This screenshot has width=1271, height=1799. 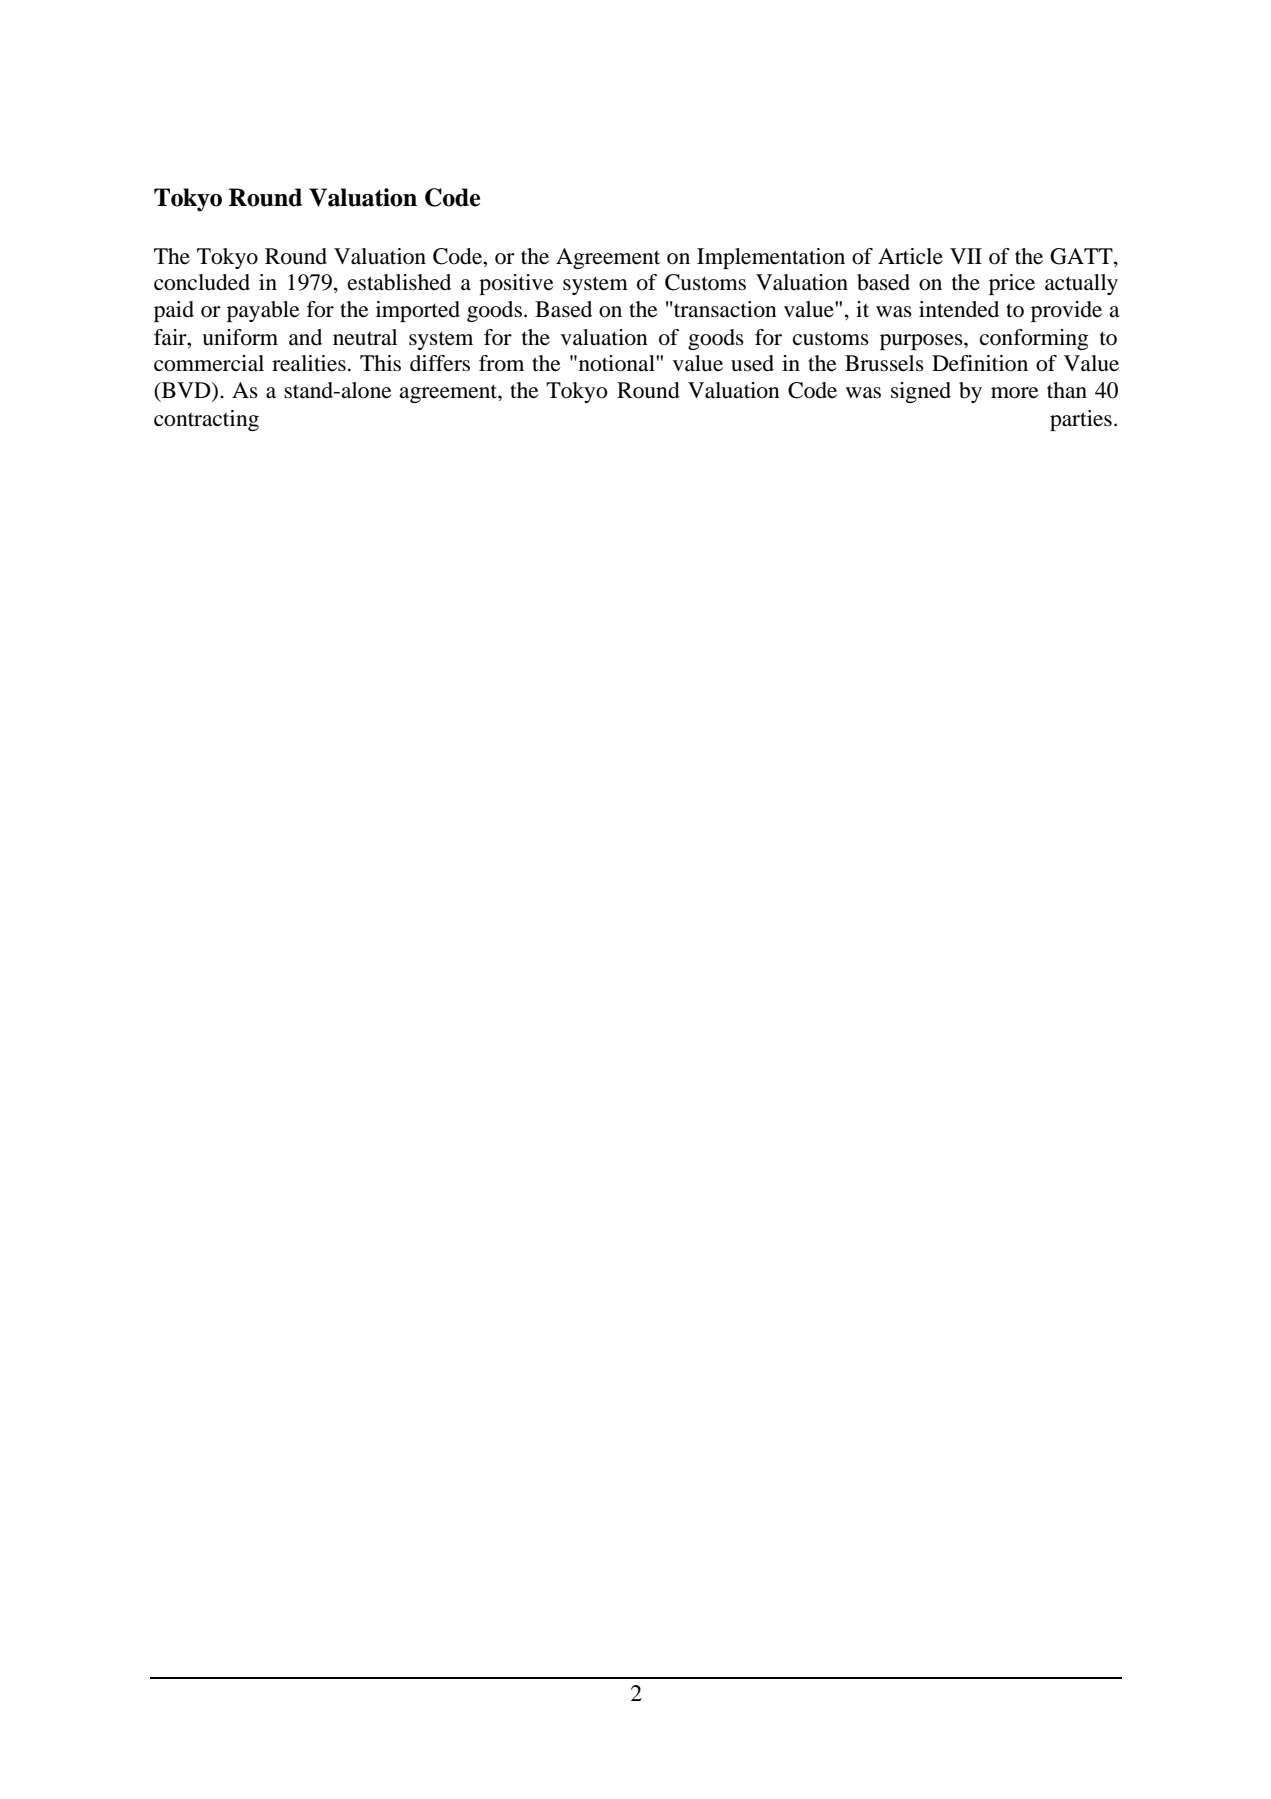 What do you see at coordinates (202, 282) in the screenshot?
I see `concluded` at bounding box center [202, 282].
